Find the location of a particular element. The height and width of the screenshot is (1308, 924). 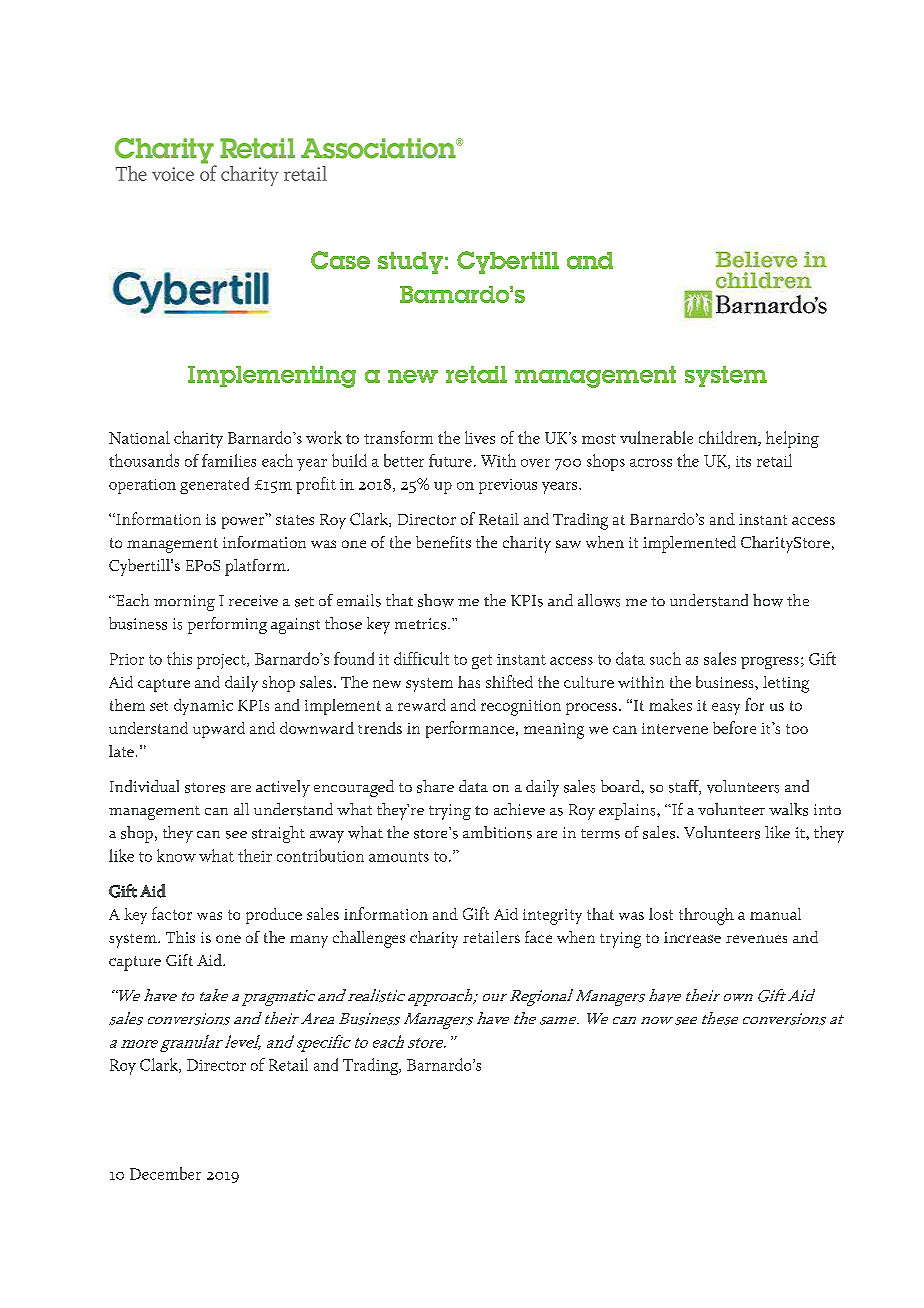

Case is located at coordinates (340, 260).
